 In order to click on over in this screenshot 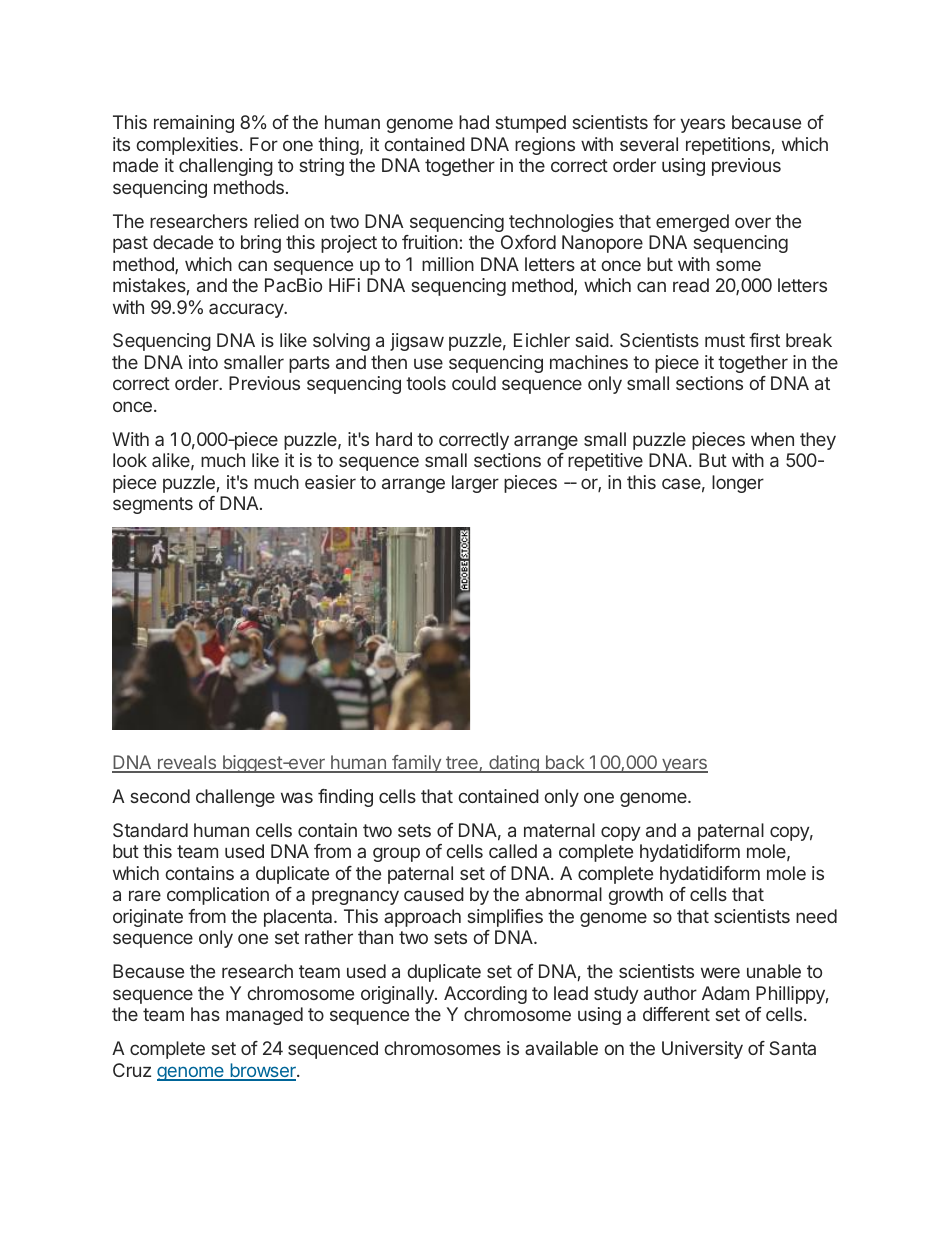, I will do `click(753, 222)`.
